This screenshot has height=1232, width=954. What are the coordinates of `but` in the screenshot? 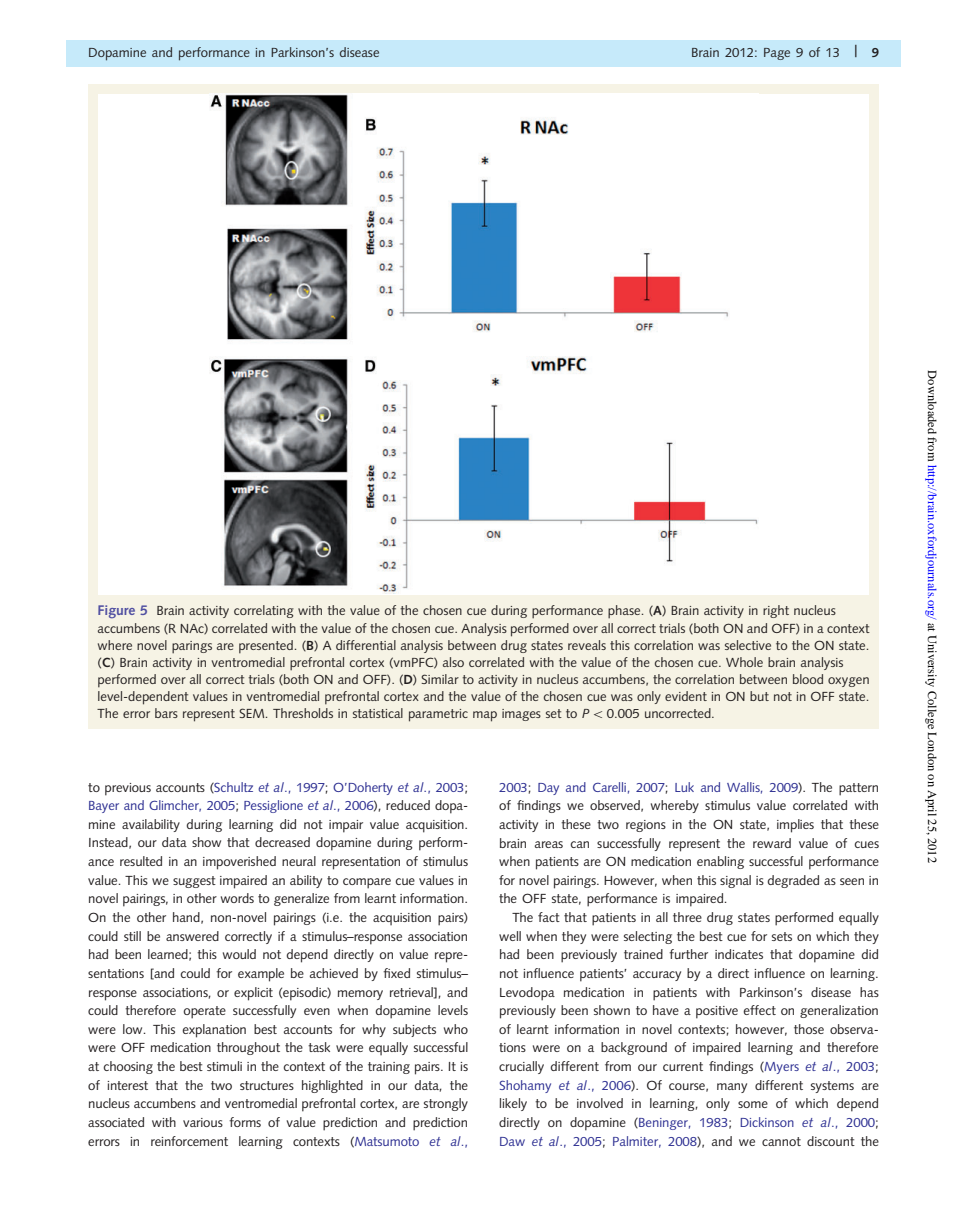 It's located at (759, 696).
